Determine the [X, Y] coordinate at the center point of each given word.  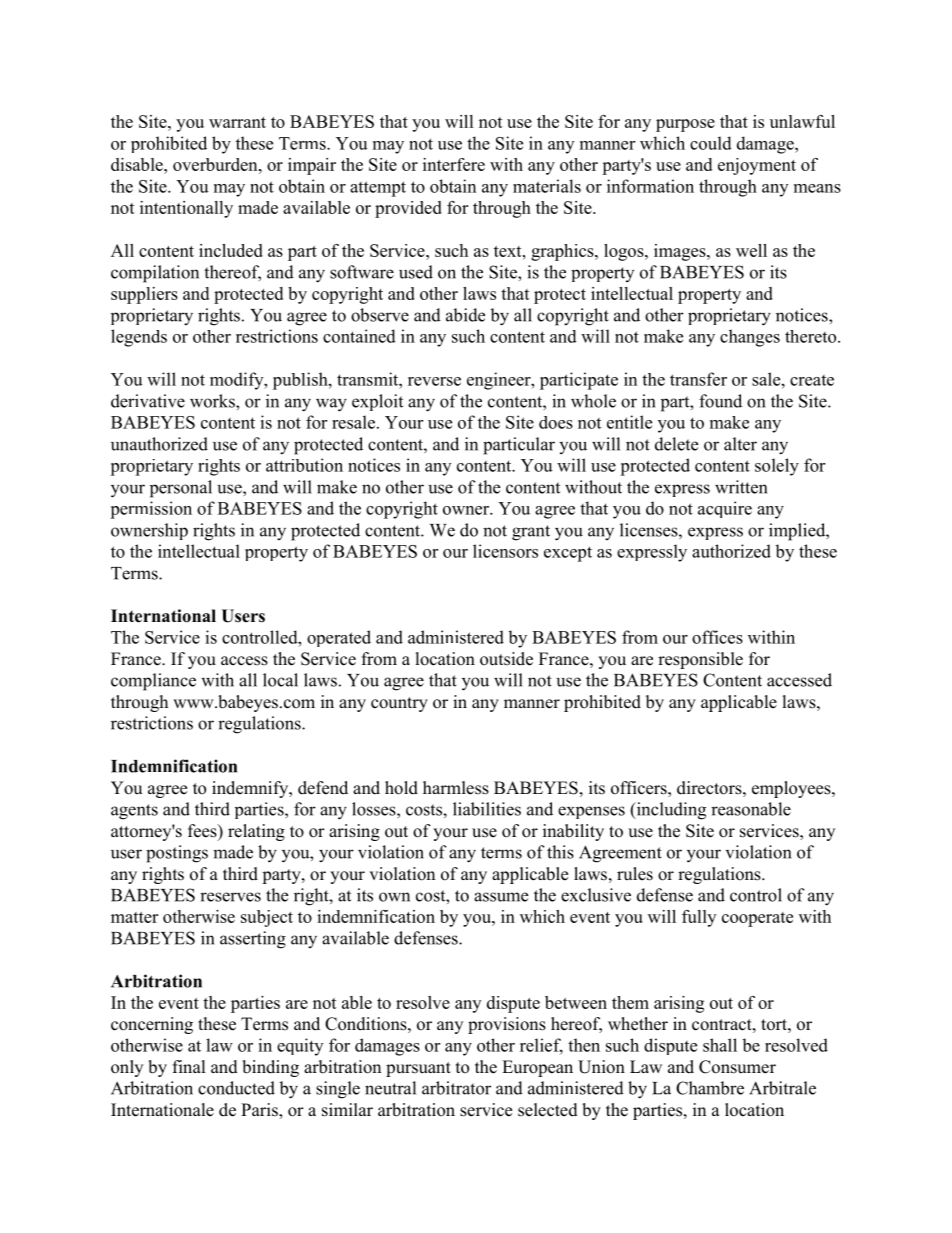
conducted [236, 1088]
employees [792, 789]
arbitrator [456, 1088]
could [711, 143]
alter [740, 444]
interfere [454, 164]
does [556, 422]
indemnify [251, 789]
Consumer [737, 1067]
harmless [456, 788]
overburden [216, 164]
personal [181, 489]
